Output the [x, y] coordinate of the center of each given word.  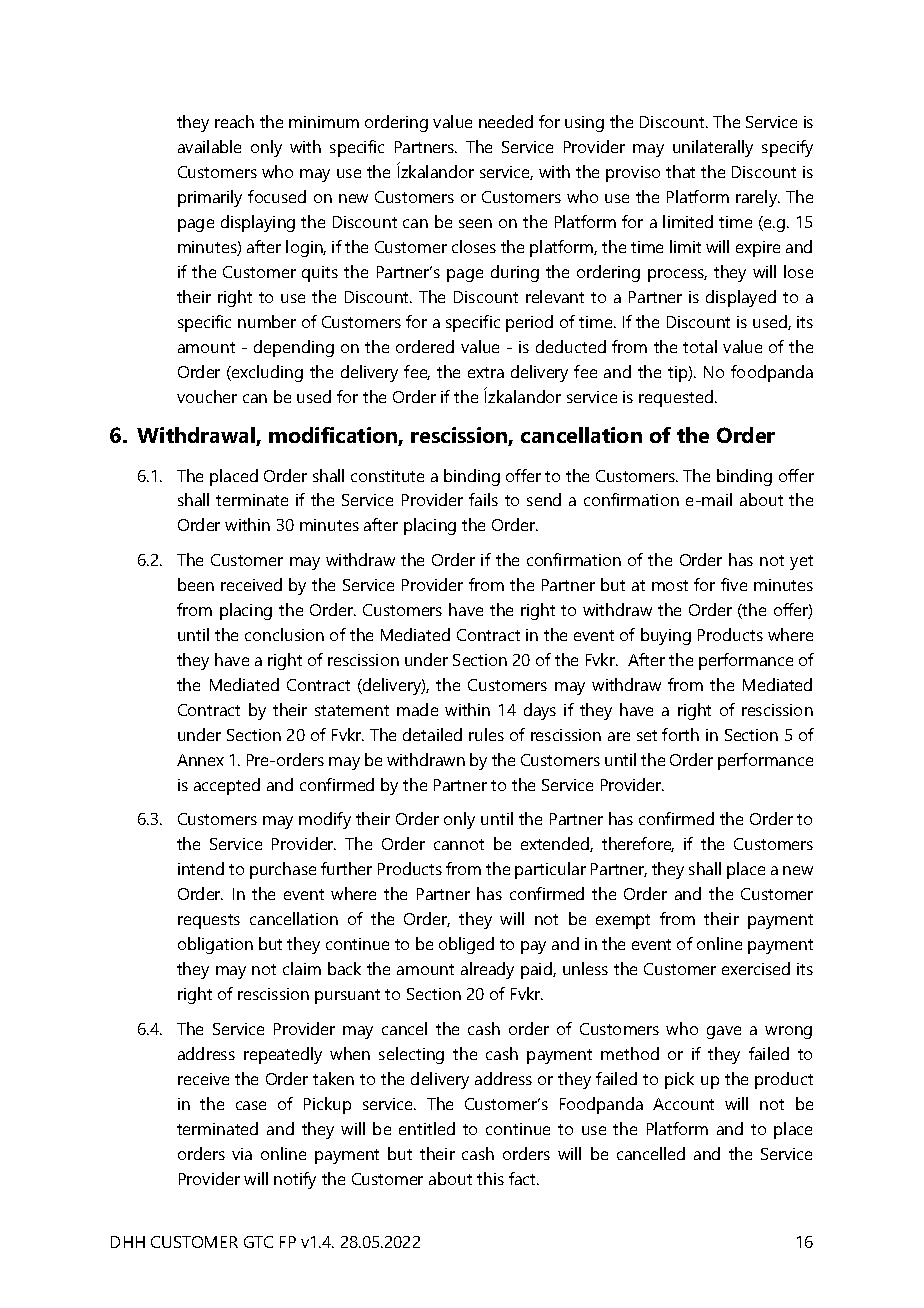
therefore [638, 844]
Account [683, 1104]
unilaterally [713, 148]
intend [201, 868]
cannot [459, 844]
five [734, 584]
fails [483, 499]
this [490, 1178]
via [242, 1154]
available [209, 146]
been [196, 584]
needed [506, 121]
